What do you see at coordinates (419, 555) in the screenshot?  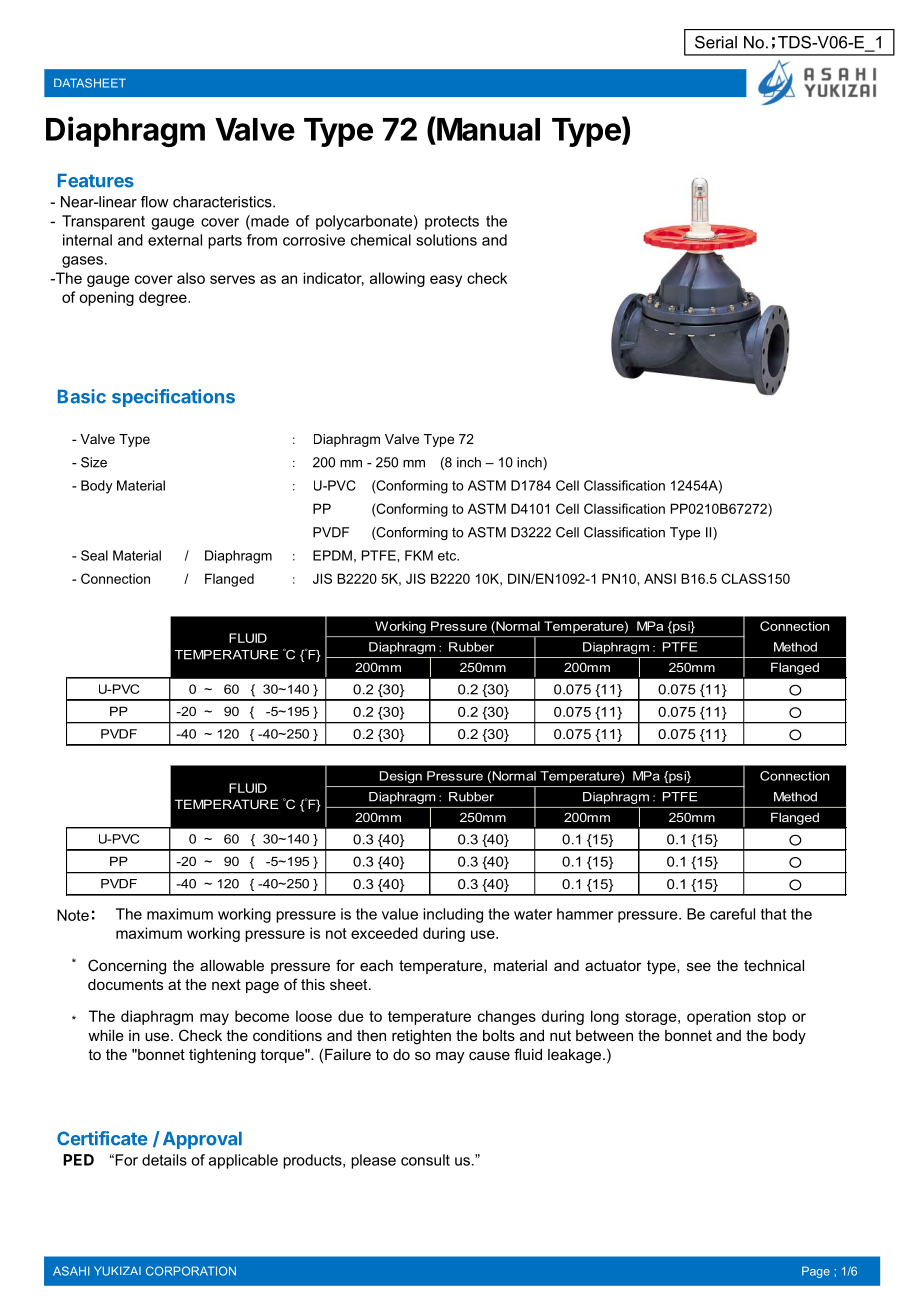 I see `FKM` at bounding box center [419, 555].
